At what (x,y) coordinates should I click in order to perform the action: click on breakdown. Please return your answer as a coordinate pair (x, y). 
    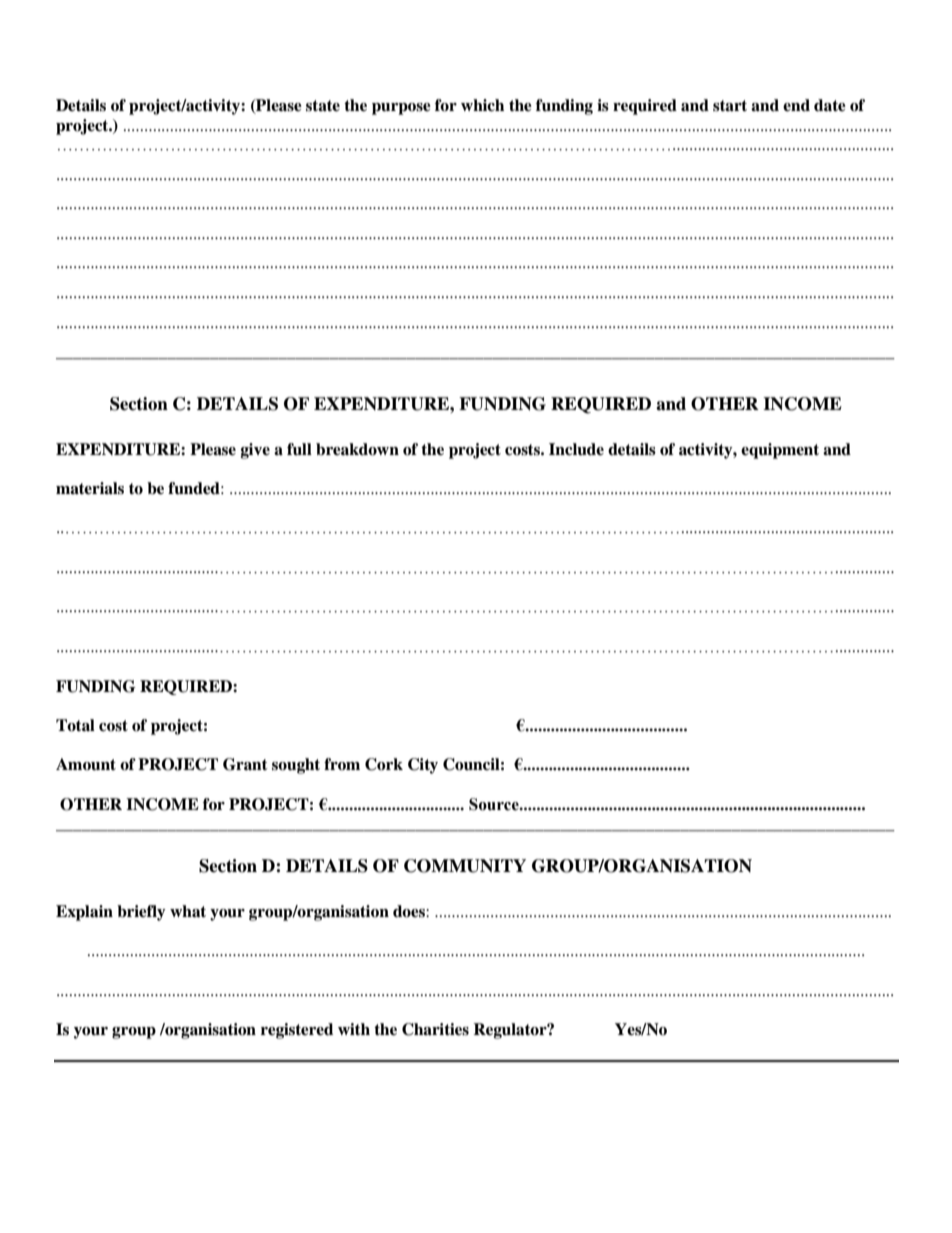
    Looking at the image, I should click on (357, 449).
